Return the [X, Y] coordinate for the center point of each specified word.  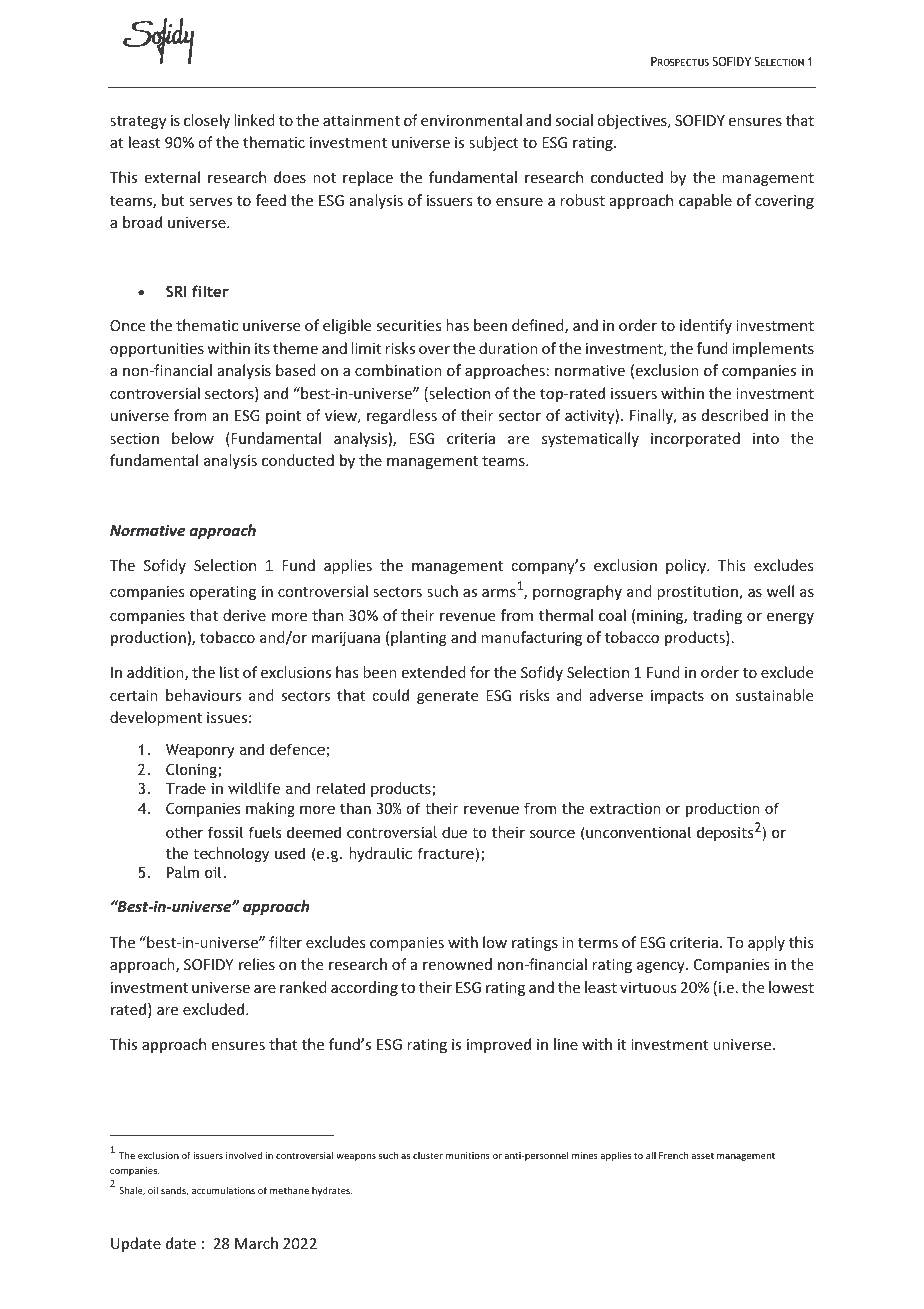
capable [705, 201]
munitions [468, 1155]
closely [207, 121]
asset [702, 1156]
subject [493, 143]
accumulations [223, 1190]
